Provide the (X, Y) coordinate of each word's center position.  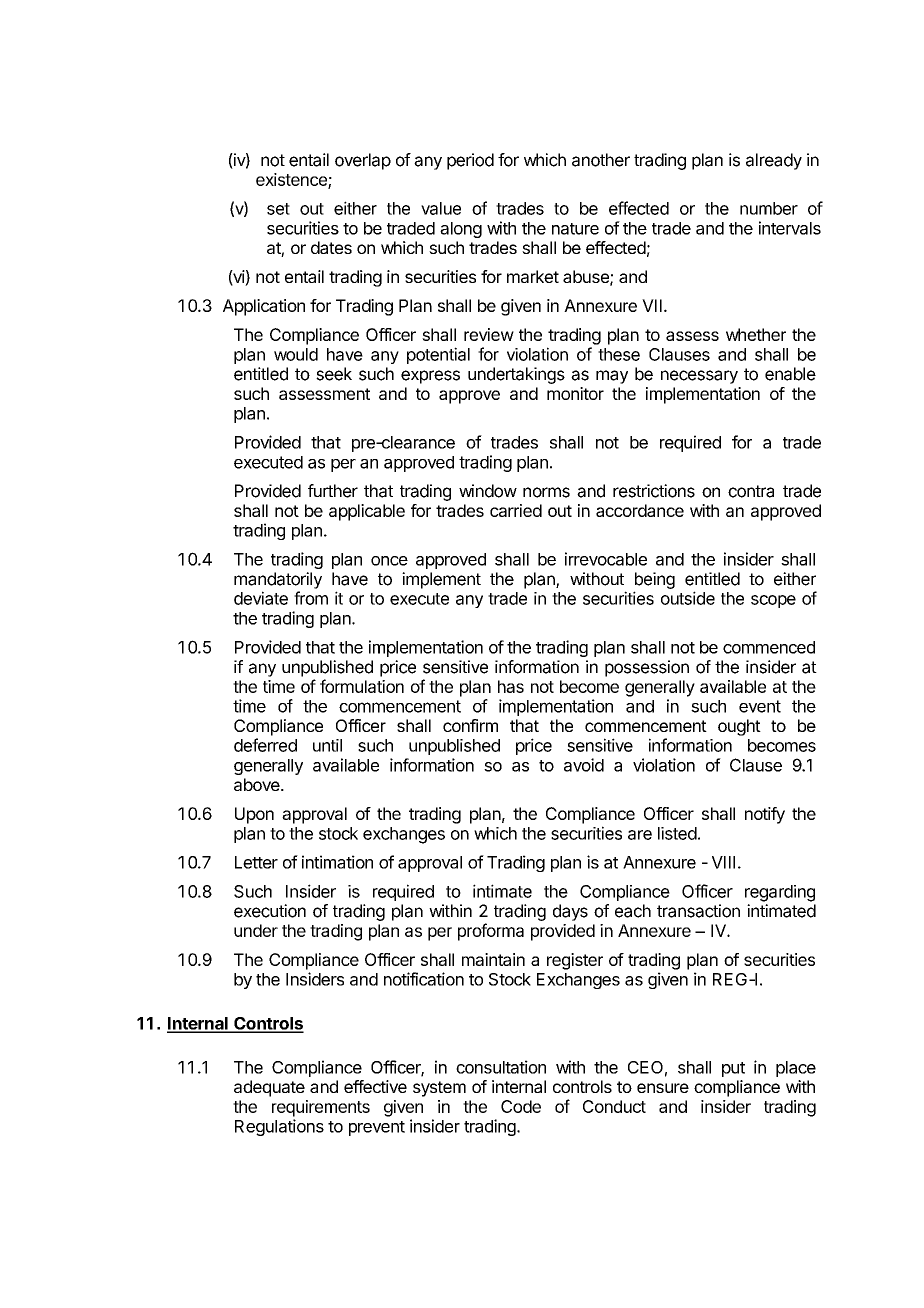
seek (334, 374)
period (470, 161)
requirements (321, 1108)
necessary (699, 377)
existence (292, 180)
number (769, 208)
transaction (698, 911)
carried (516, 510)
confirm (470, 725)
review (489, 334)
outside (688, 598)
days (570, 912)
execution (270, 911)
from (311, 598)
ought (739, 727)
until (327, 745)
